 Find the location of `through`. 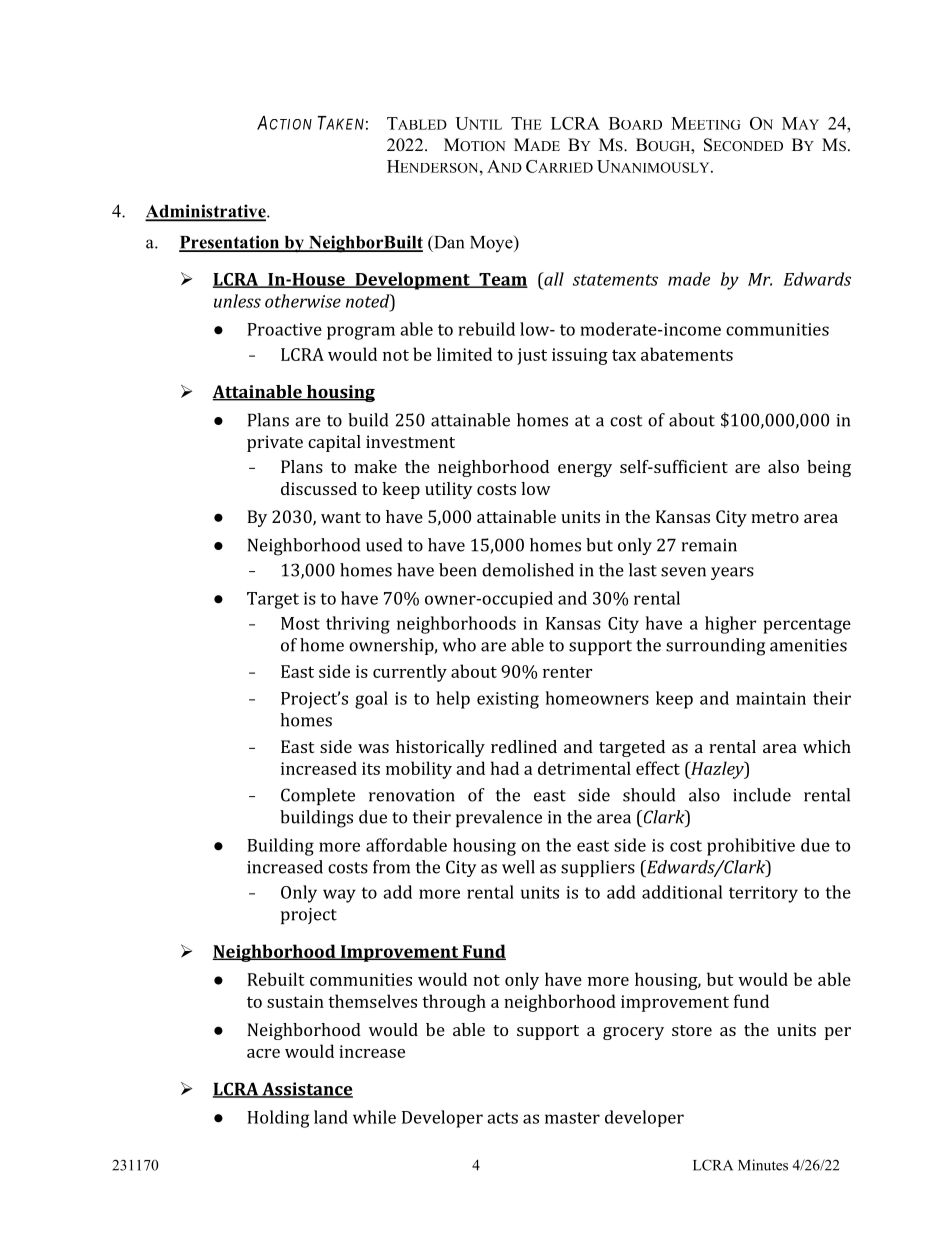

through is located at coordinates (454, 1003).
